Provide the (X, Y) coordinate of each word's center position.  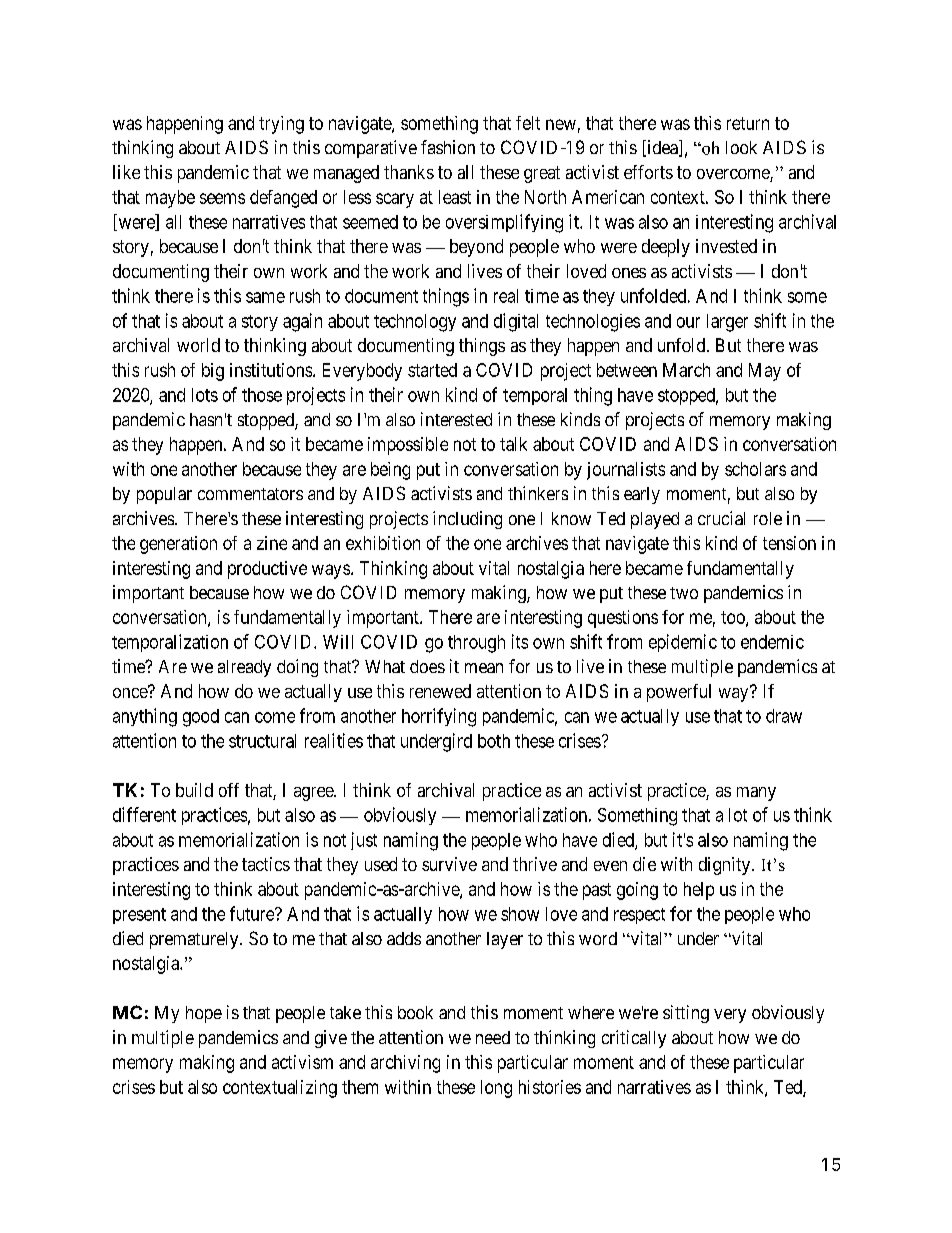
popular (164, 495)
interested (456, 419)
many (756, 794)
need (493, 1037)
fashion (448, 147)
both (494, 741)
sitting (686, 1014)
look (741, 147)
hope (204, 1014)
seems (222, 198)
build (194, 790)
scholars (755, 469)
